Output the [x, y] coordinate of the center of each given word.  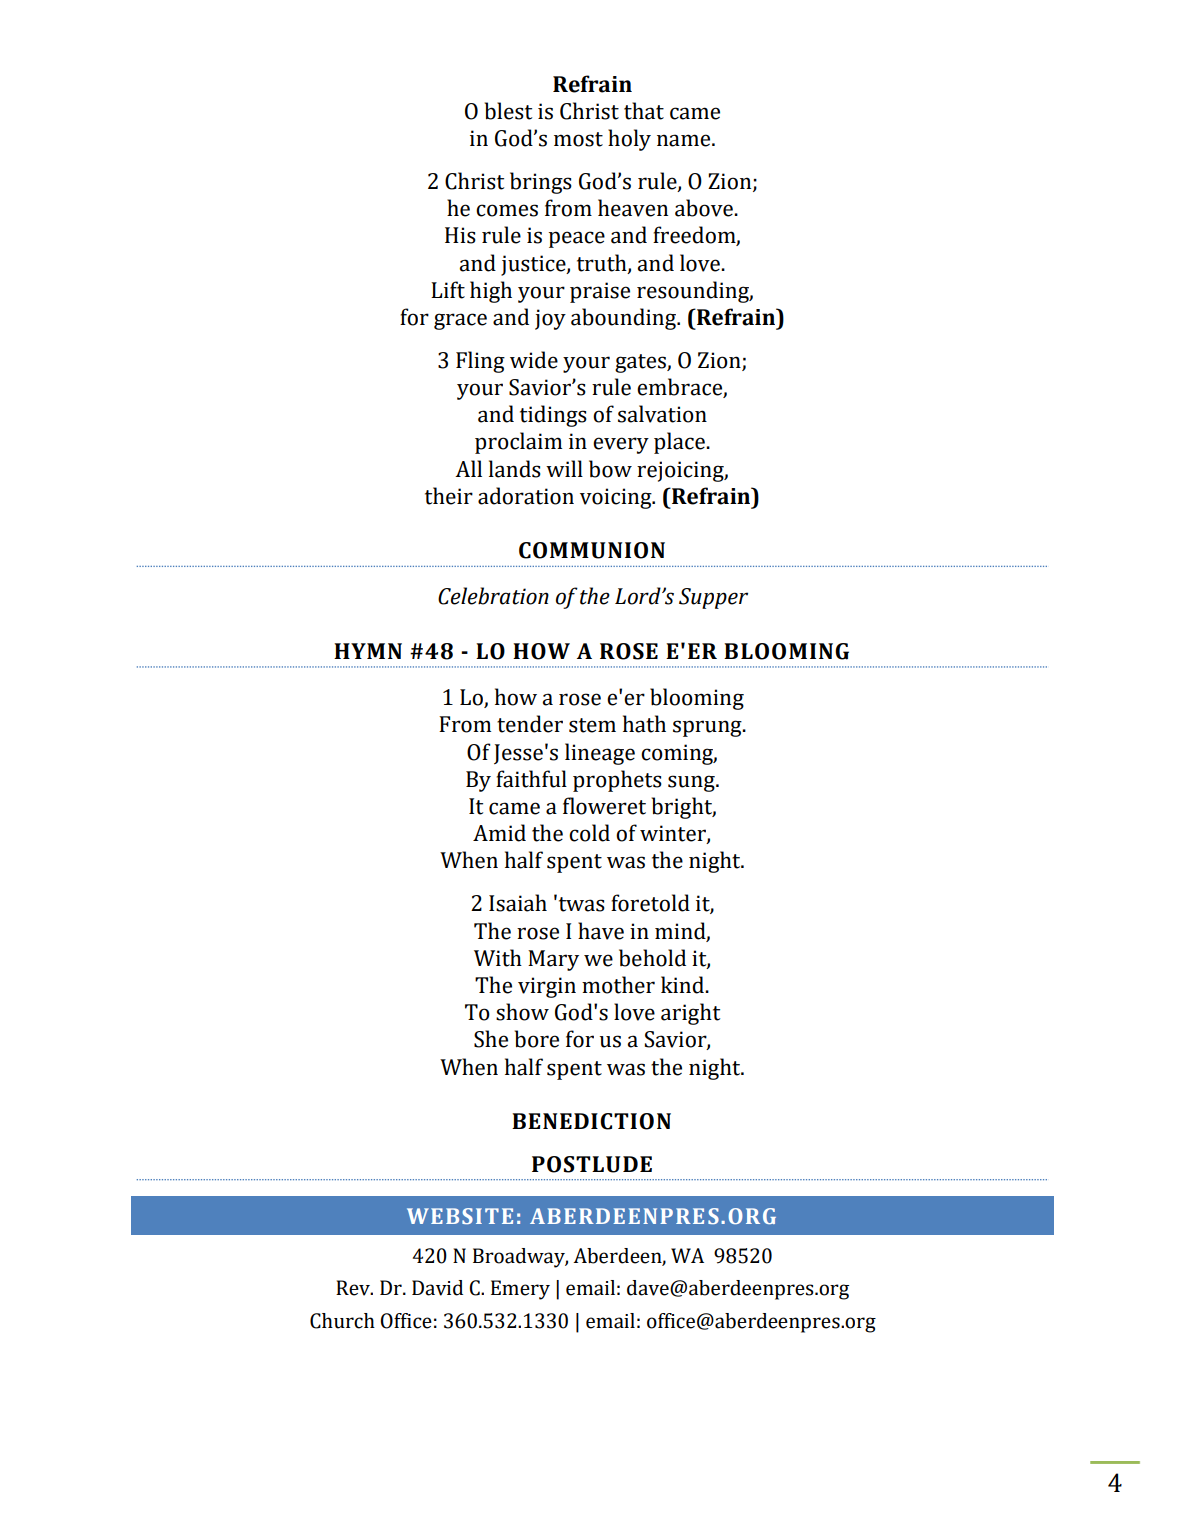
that [644, 111]
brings [541, 183]
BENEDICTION [591, 1121]
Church [342, 1321]
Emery [520, 1290]
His [460, 235]
